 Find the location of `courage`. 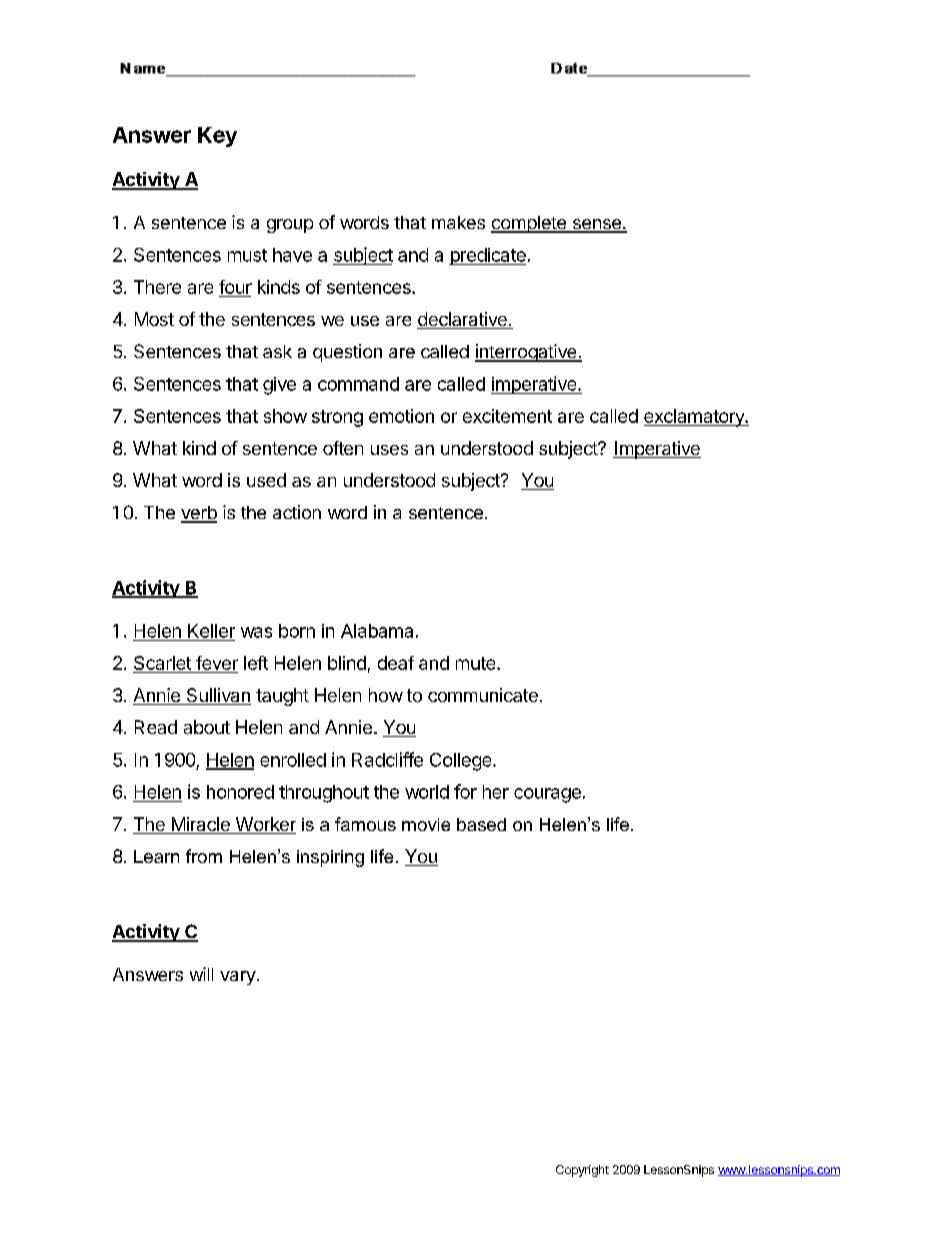

courage is located at coordinates (547, 795).
